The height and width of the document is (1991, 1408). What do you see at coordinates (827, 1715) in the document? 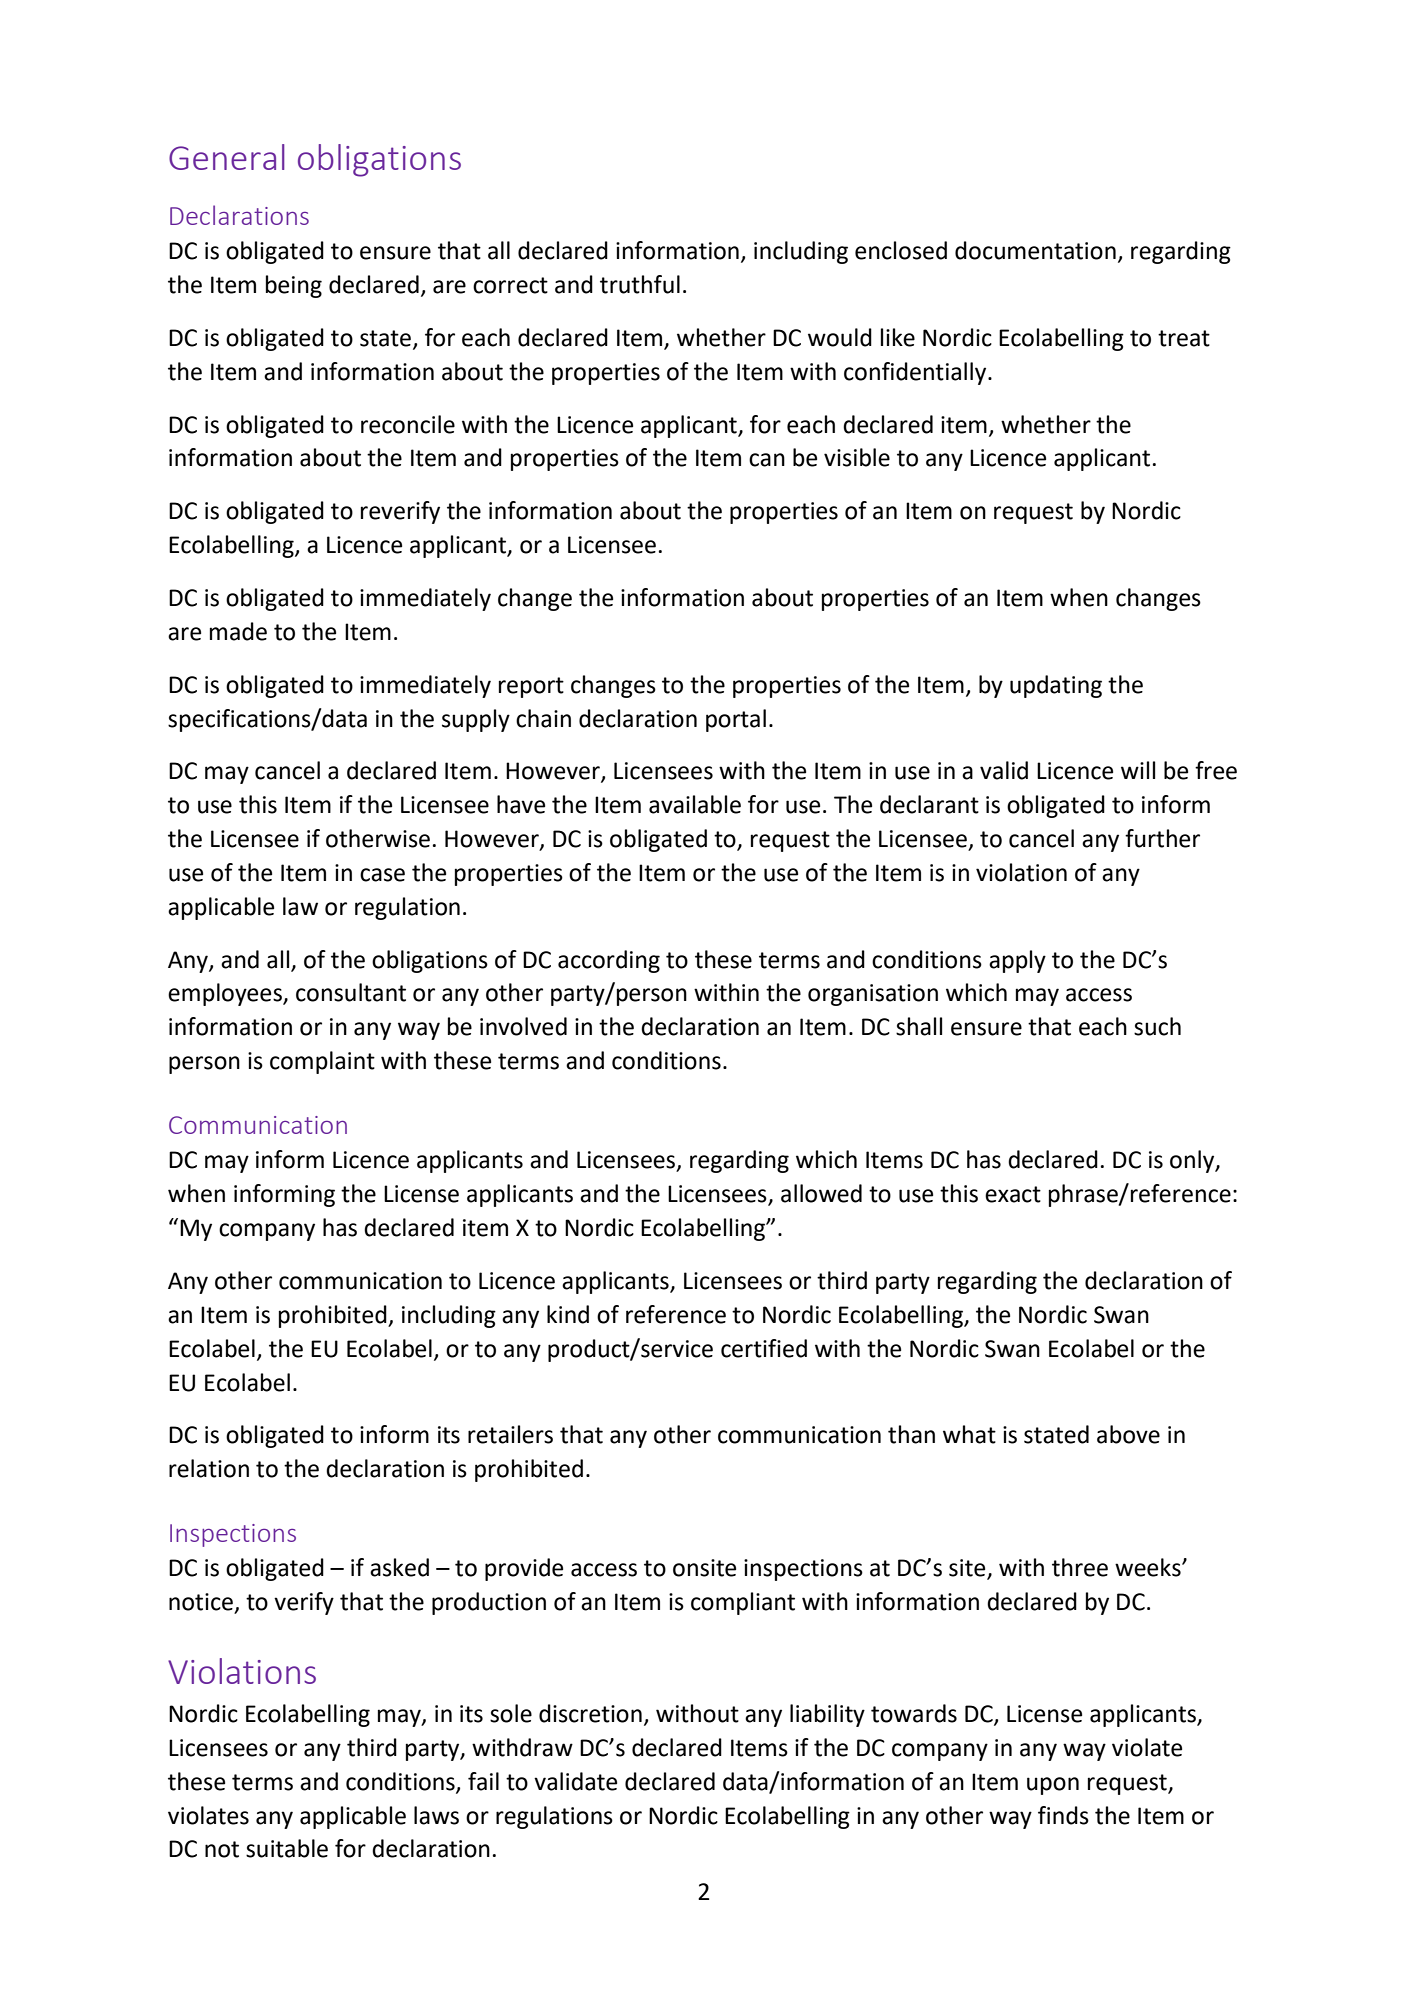
I see `liability` at bounding box center [827, 1715].
